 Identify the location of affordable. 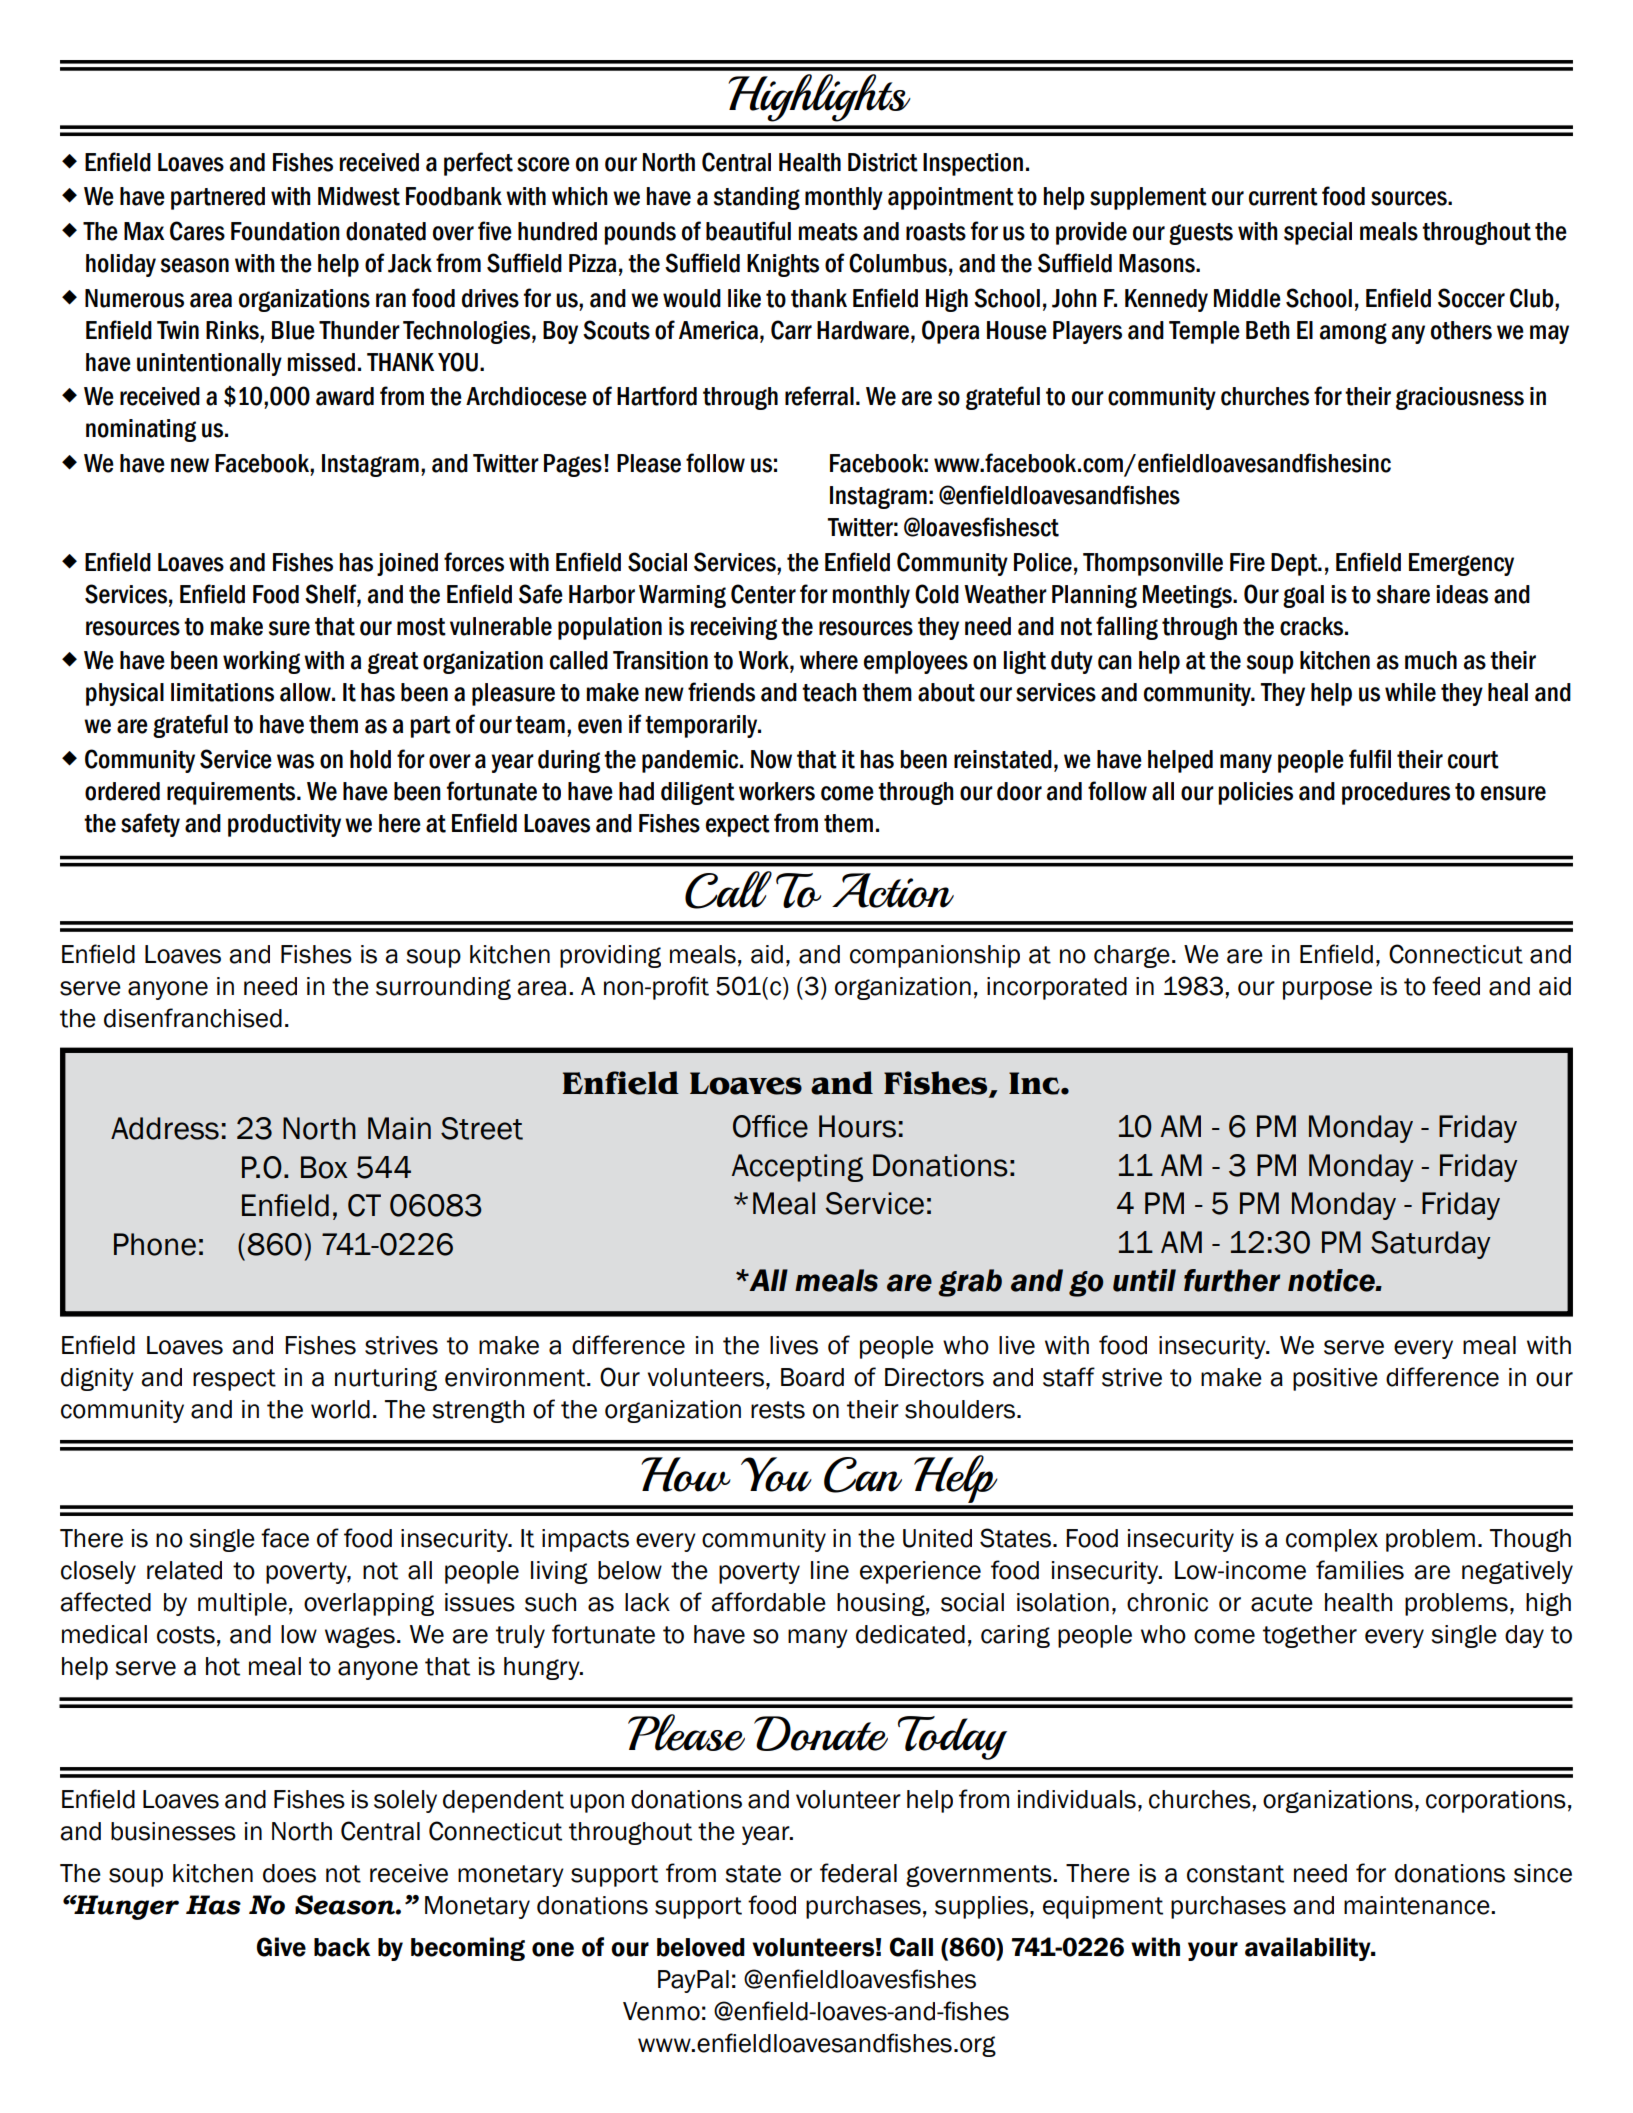
(768, 1602).
